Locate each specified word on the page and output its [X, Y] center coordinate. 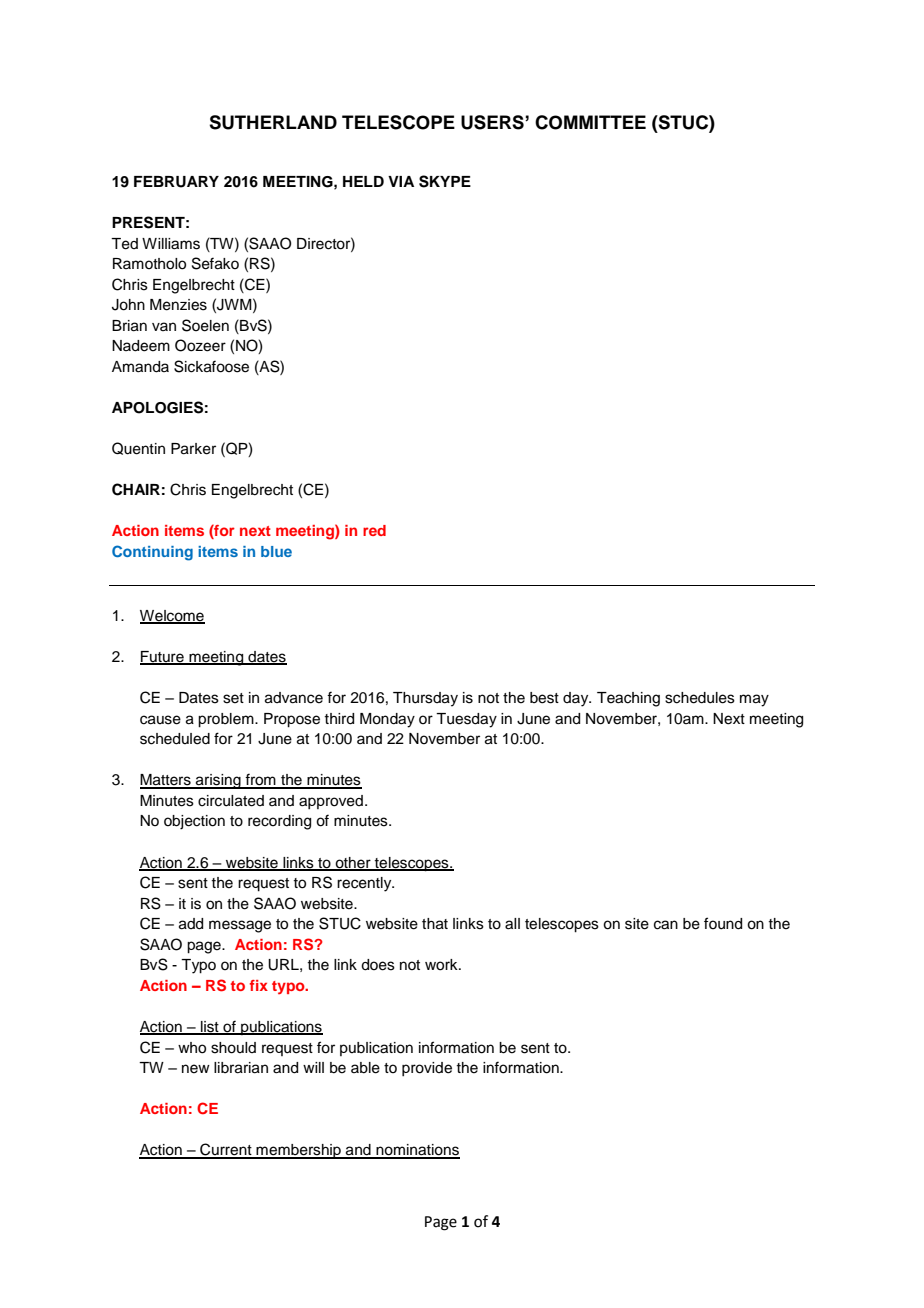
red [374, 530]
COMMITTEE [590, 122]
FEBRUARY [176, 182]
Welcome [172, 617]
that [435, 924]
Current [226, 1150]
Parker [193, 449]
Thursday [425, 699]
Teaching [628, 699]
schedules [700, 698]
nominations [417, 1151]
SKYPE [445, 181]
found [723, 923]
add [191, 924]
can [666, 925]
